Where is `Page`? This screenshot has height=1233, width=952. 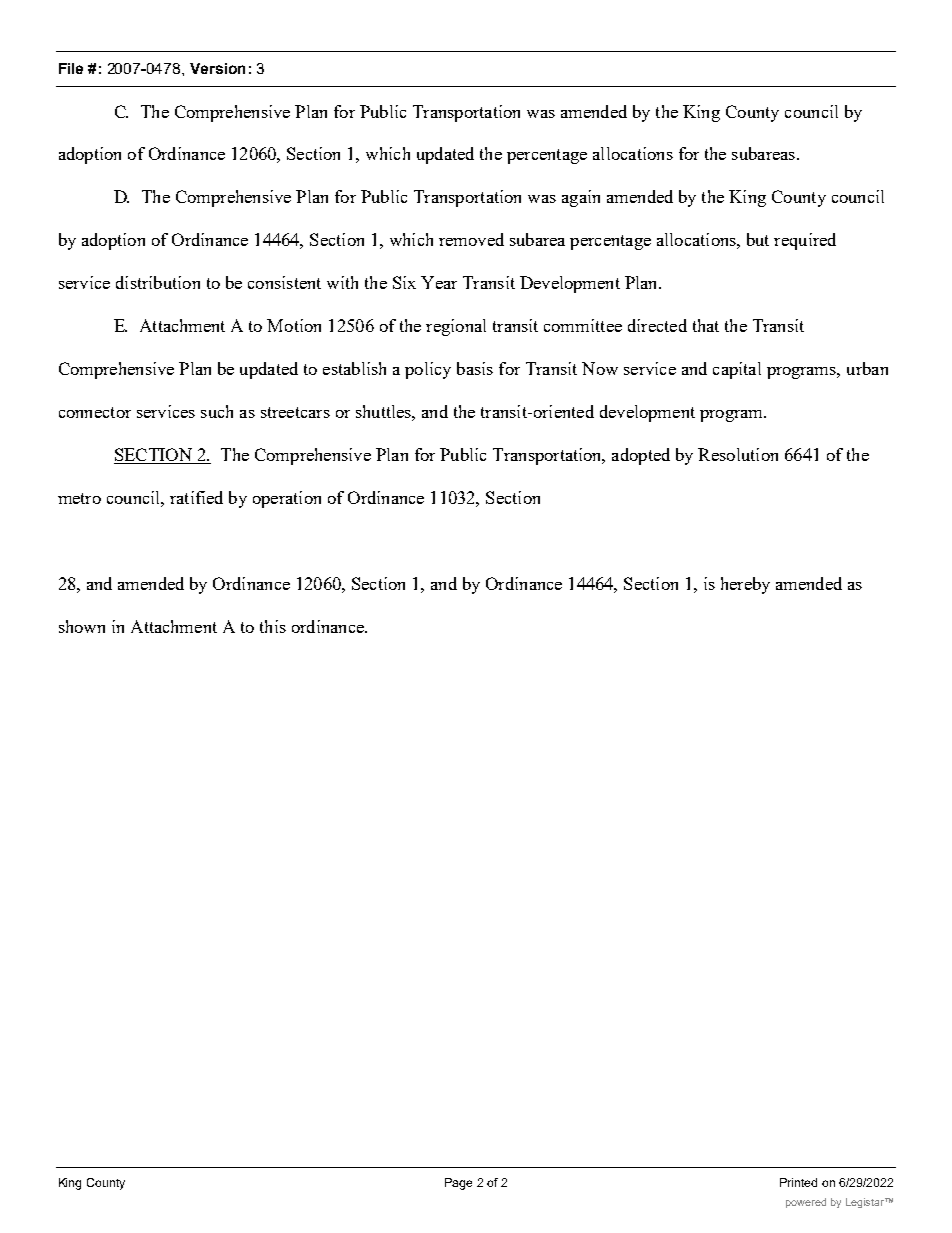
Page is located at coordinates (458, 1184).
